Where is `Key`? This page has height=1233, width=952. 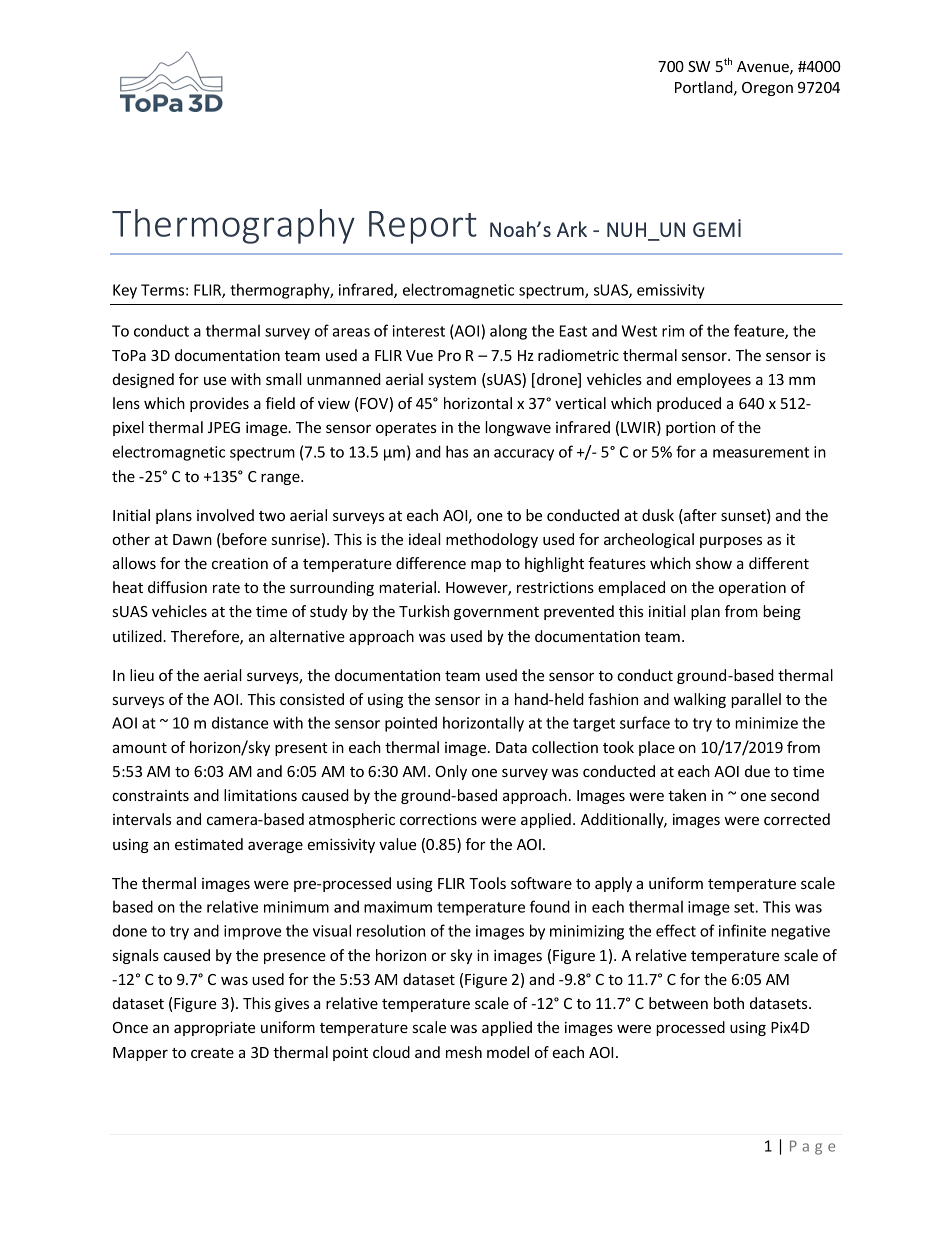 Key is located at coordinates (125, 291).
